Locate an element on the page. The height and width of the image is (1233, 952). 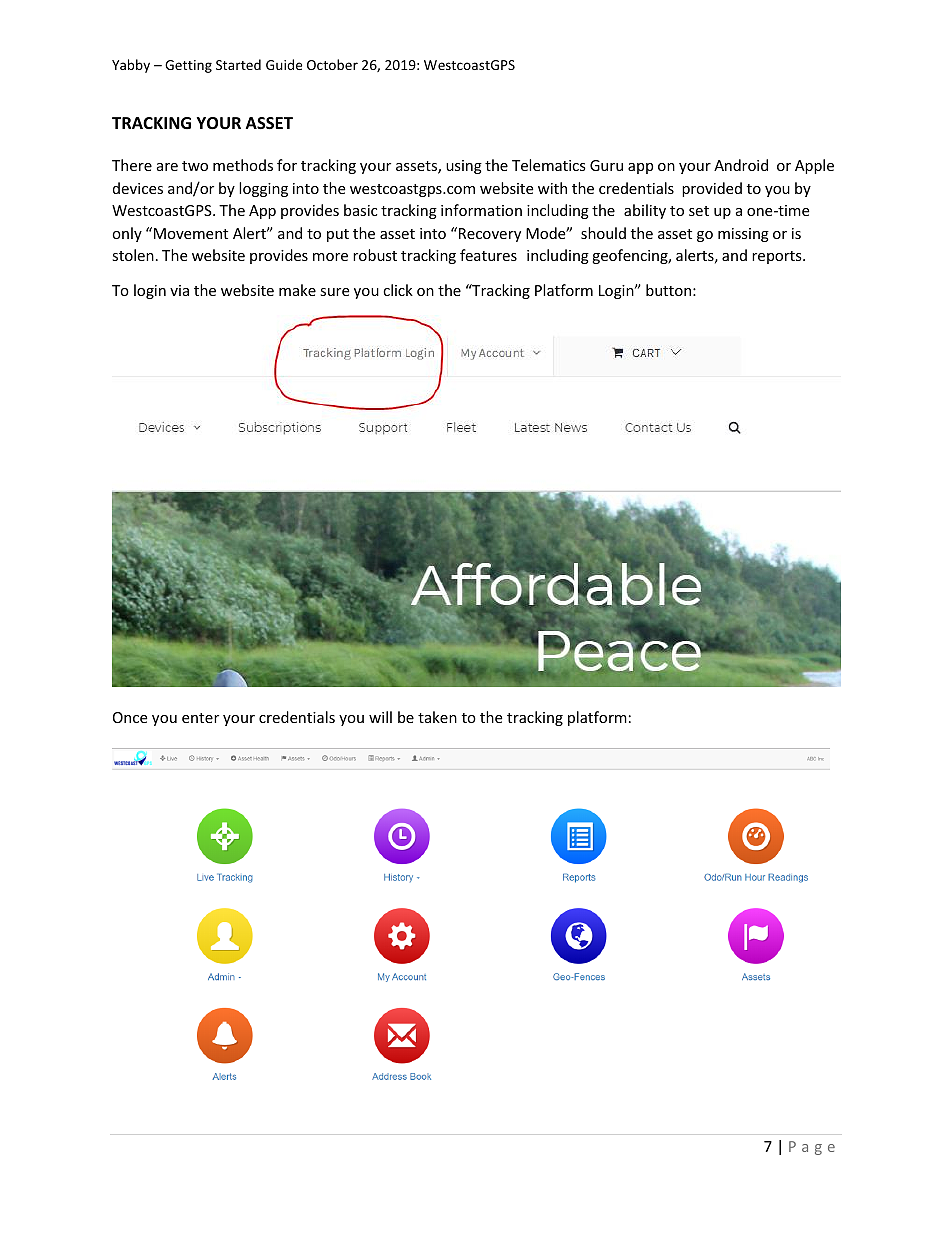
enter is located at coordinates (200, 718).
